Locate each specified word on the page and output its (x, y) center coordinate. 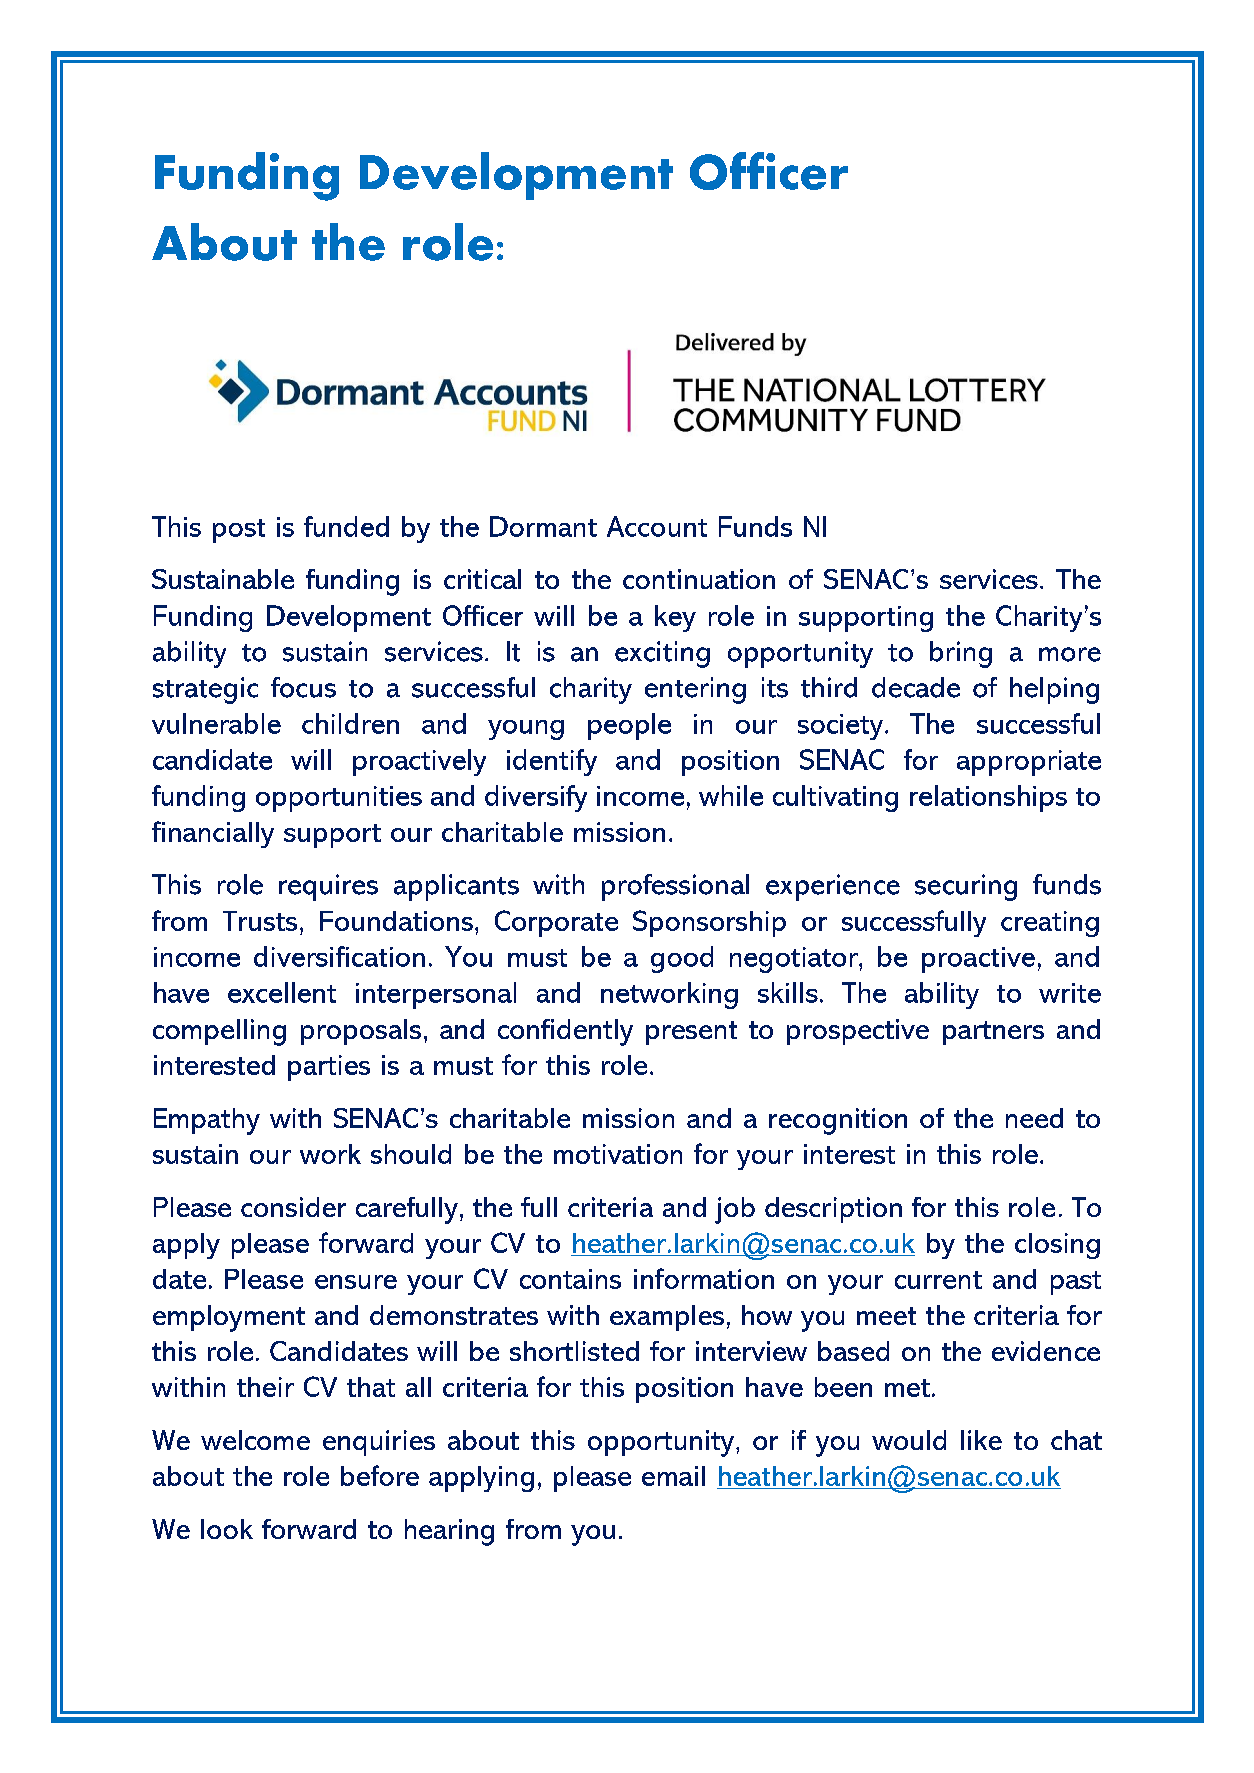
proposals (361, 1032)
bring (961, 654)
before (380, 1475)
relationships (988, 798)
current (938, 1280)
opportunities (339, 799)
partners (993, 1033)
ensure (356, 1282)
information (704, 1278)
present (691, 1033)
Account (657, 526)
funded (346, 526)
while (731, 795)
